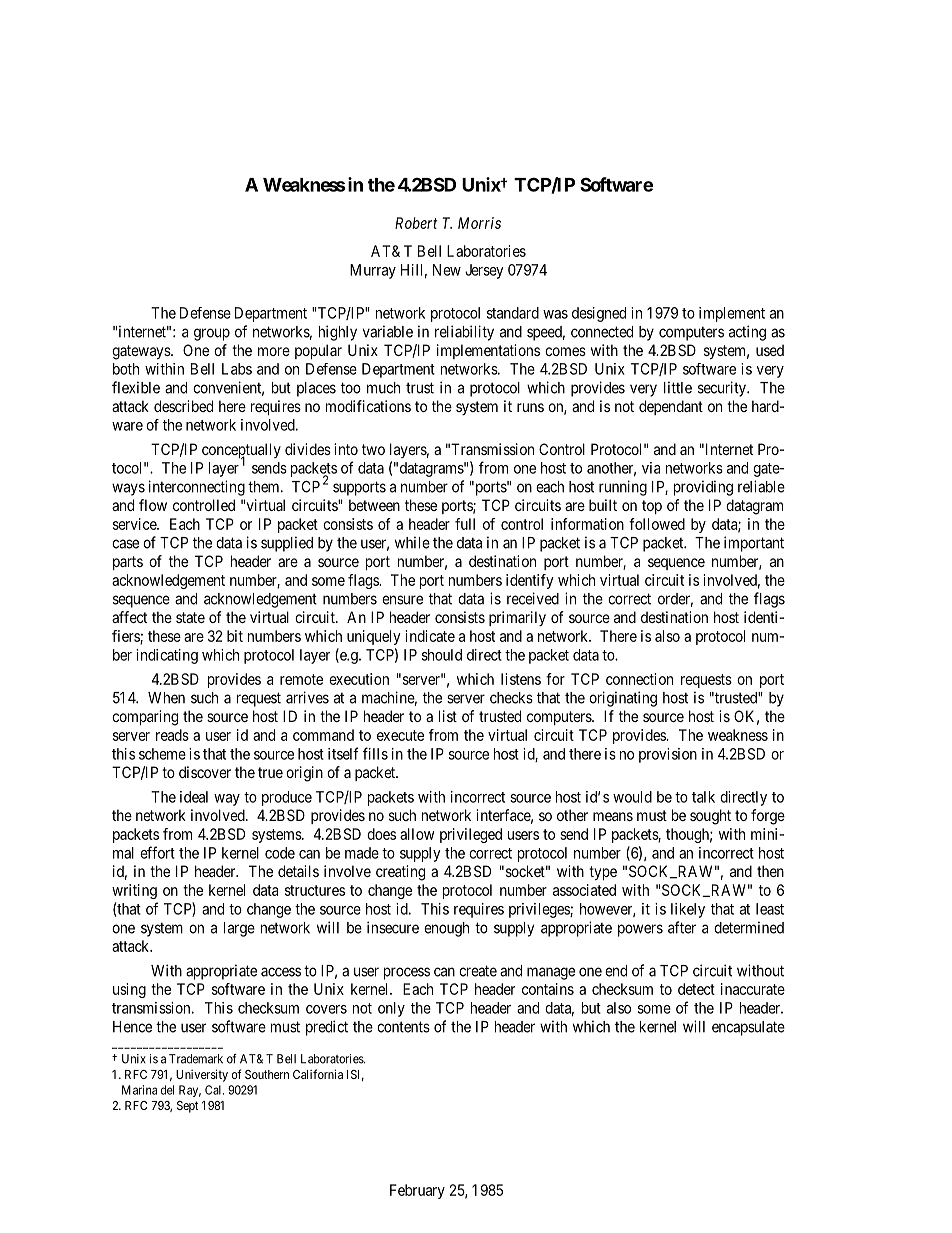  I want to click on acting, so click(747, 333).
